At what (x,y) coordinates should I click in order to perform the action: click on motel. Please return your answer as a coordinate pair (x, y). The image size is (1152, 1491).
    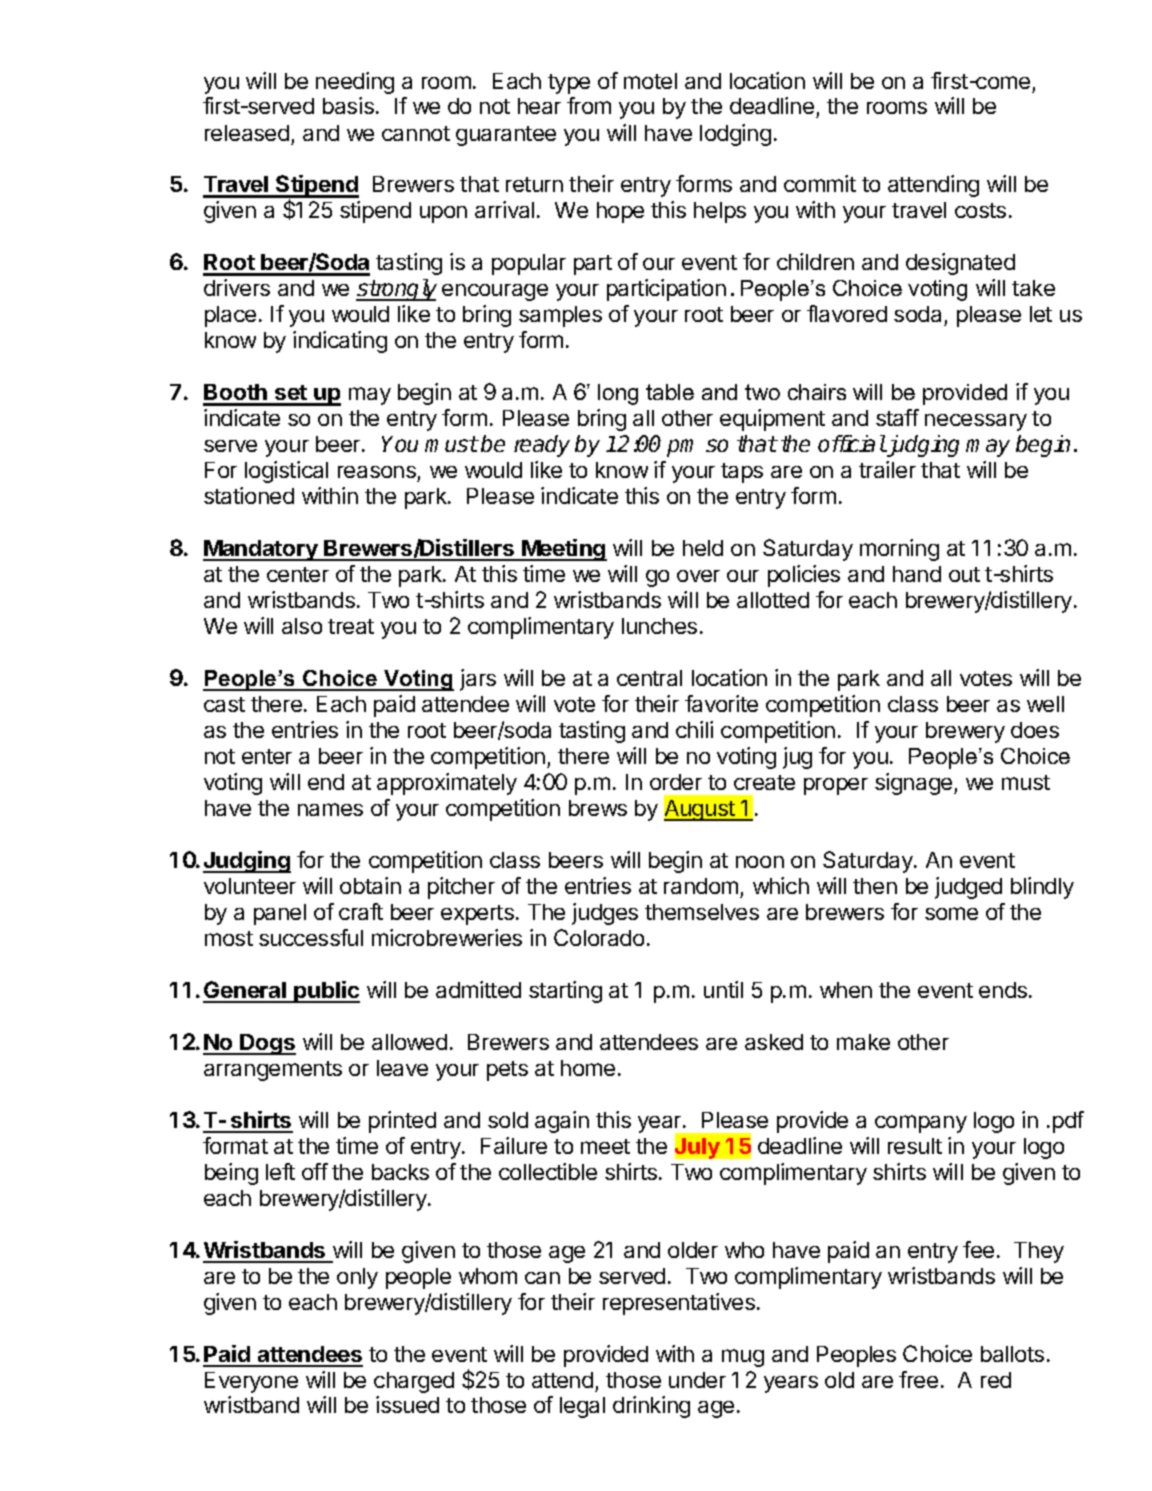
    Looking at the image, I should click on (650, 81).
